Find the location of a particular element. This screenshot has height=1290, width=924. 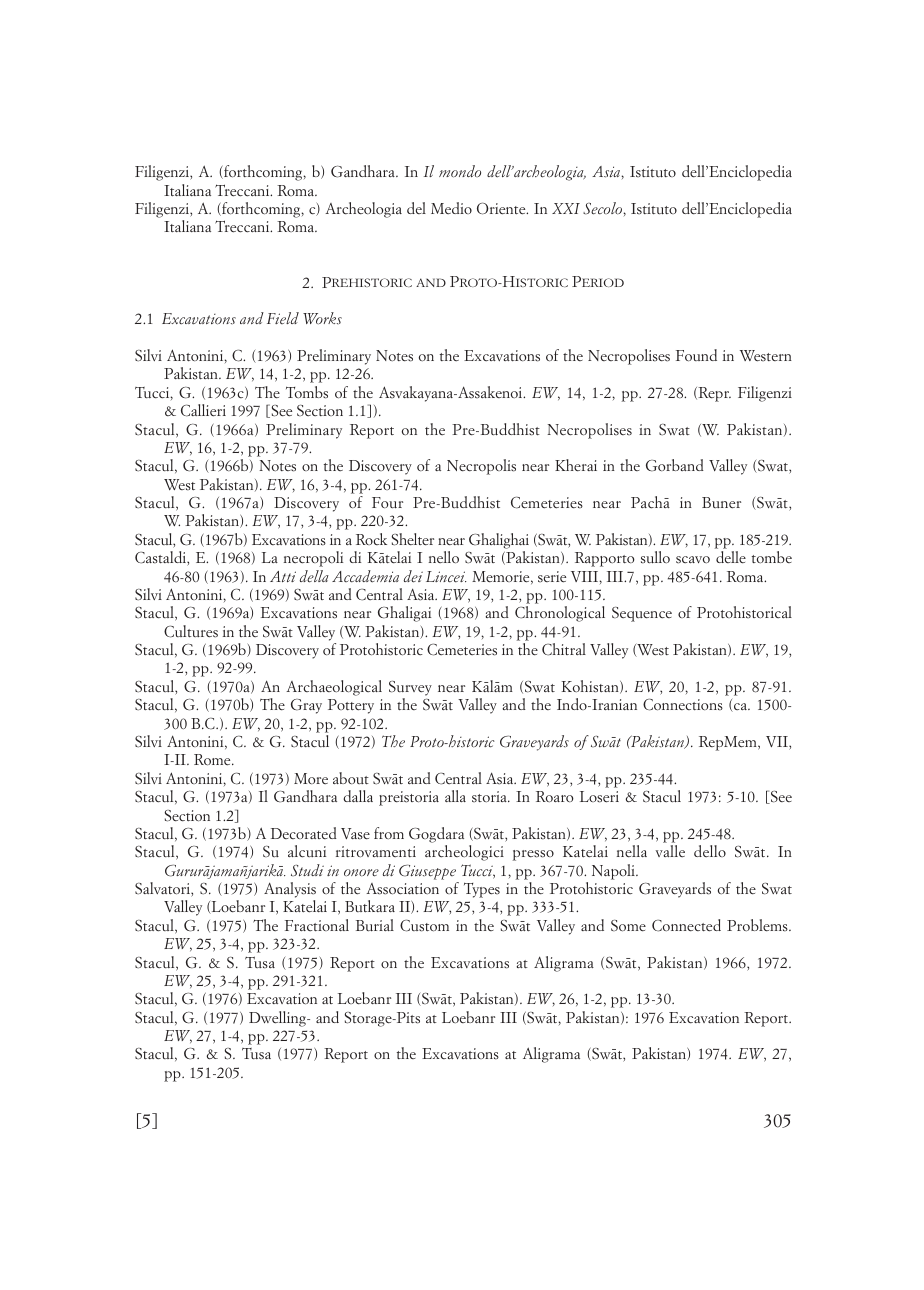

Medio is located at coordinates (451, 208).
